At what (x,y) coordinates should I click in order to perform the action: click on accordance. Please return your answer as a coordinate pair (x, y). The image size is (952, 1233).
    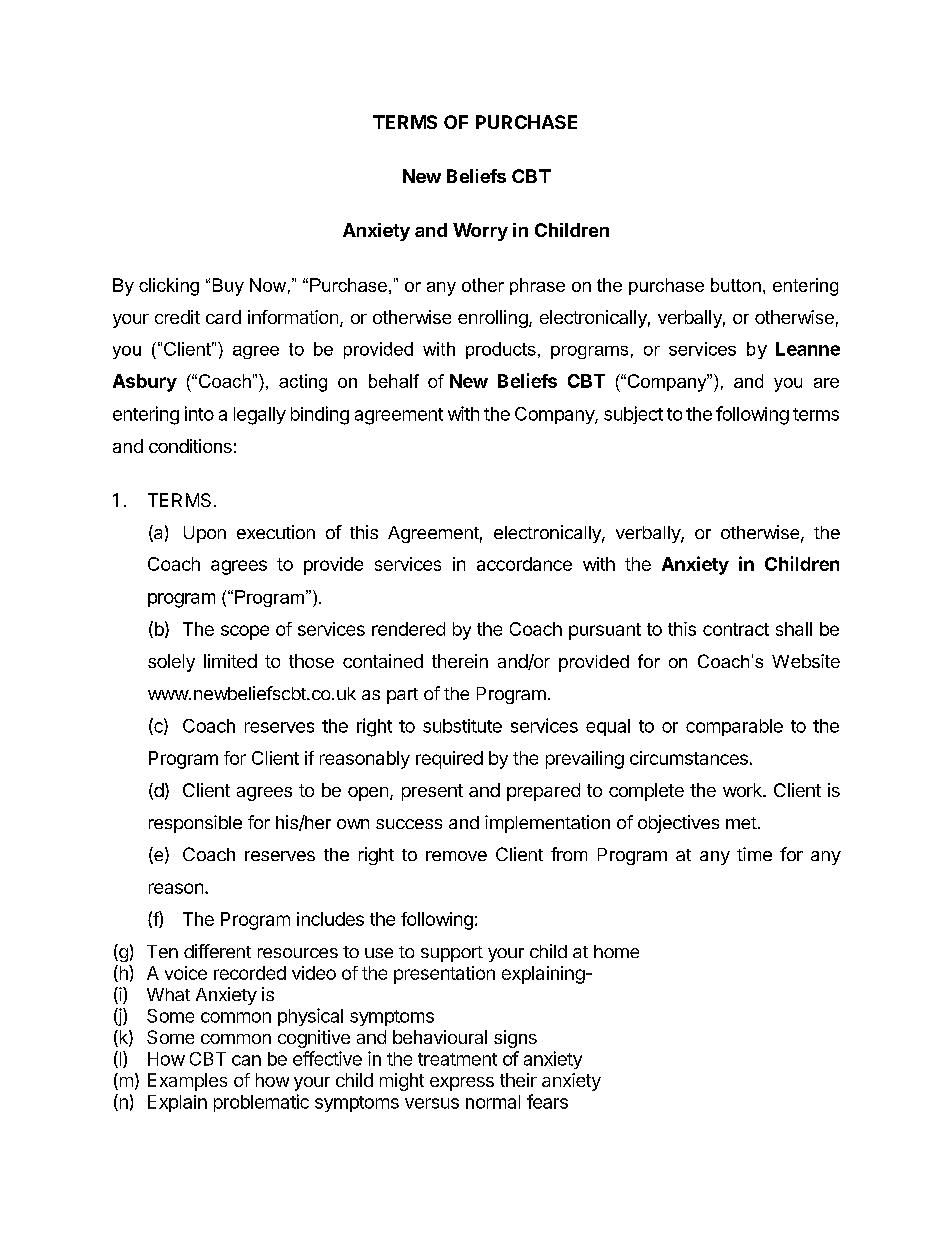
    Looking at the image, I should click on (524, 564).
